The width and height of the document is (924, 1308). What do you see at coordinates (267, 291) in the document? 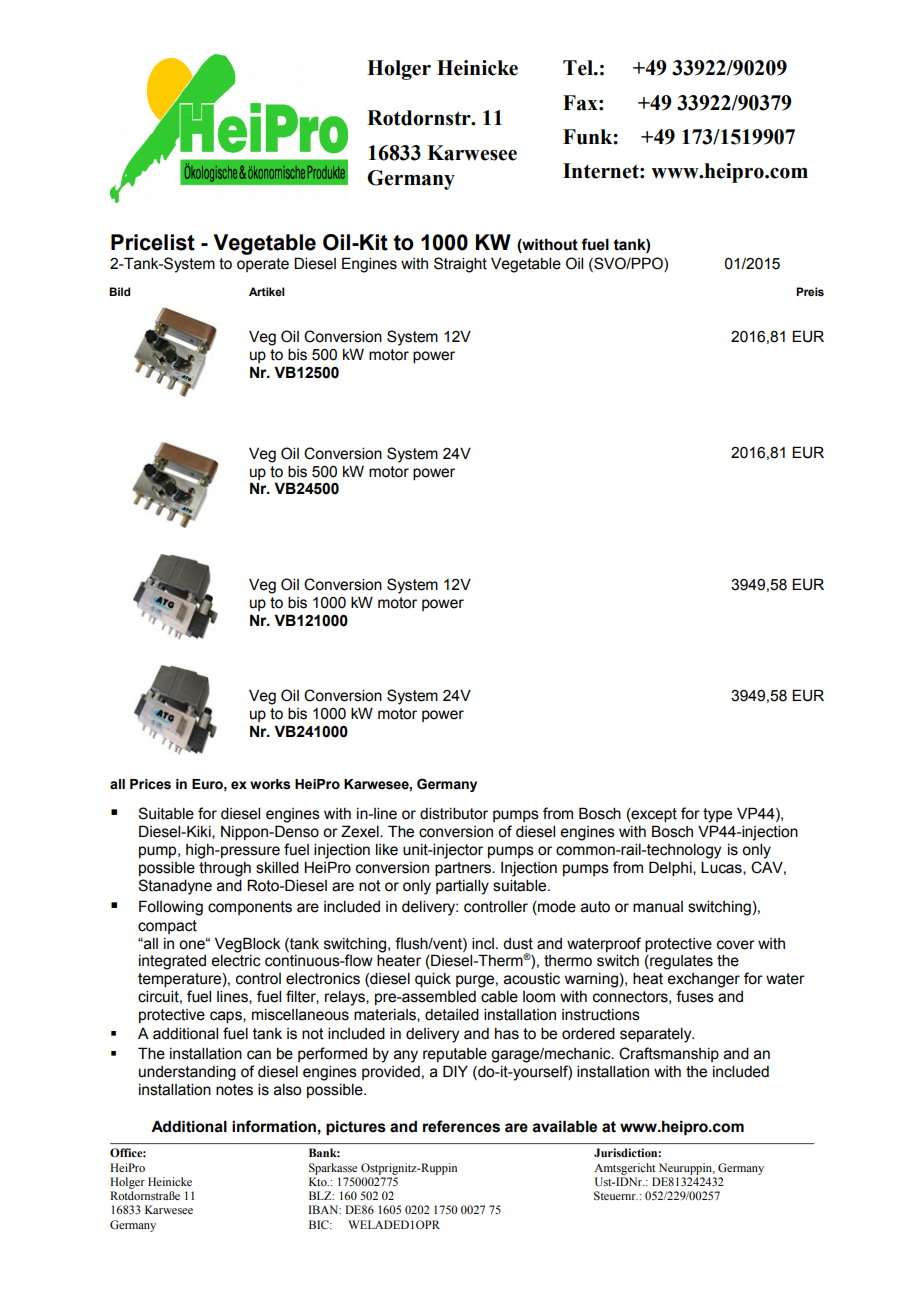
I see `Artikel` at bounding box center [267, 291].
